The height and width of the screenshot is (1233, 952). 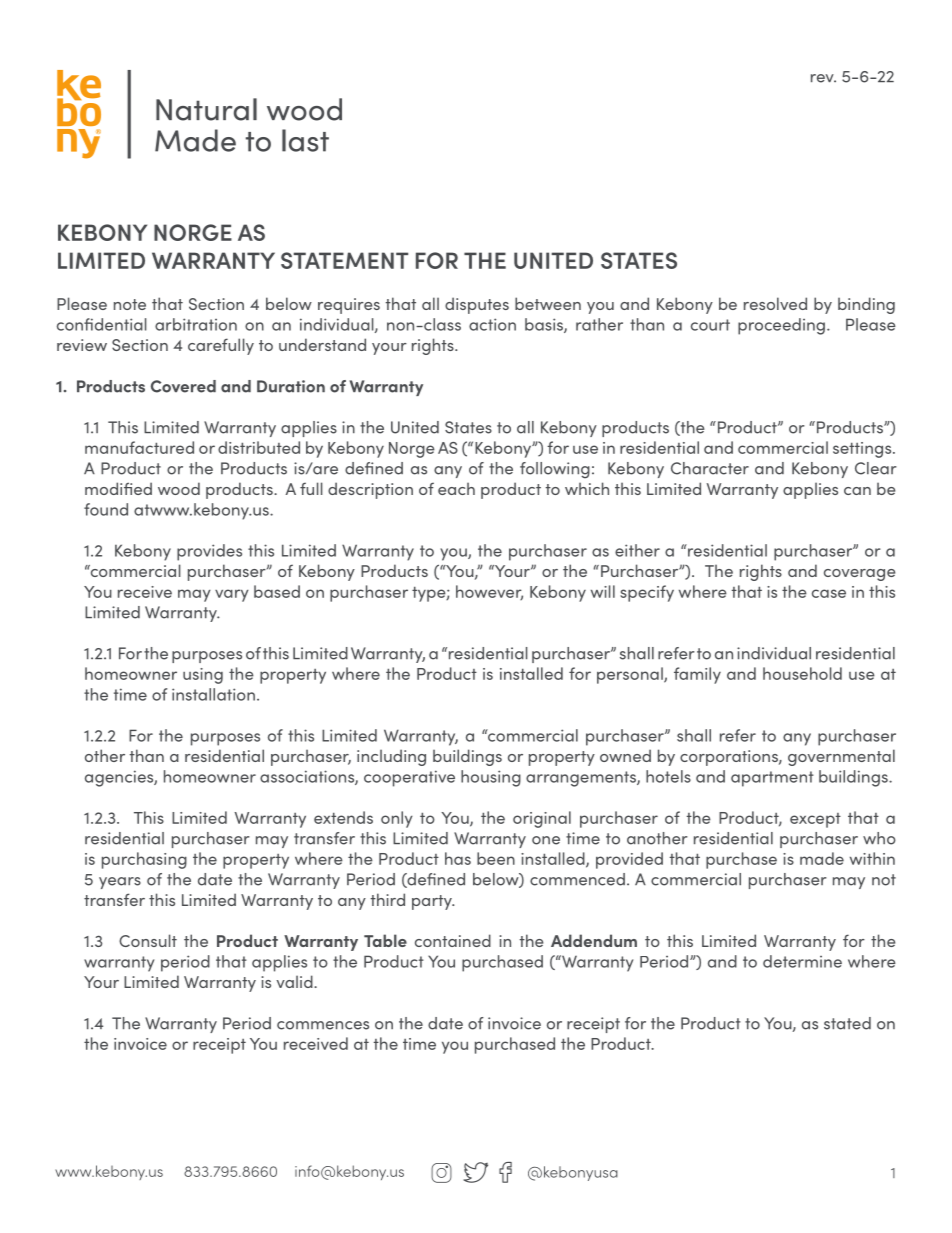 What do you see at coordinates (295, 981) in the screenshot?
I see `valid` at bounding box center [295, 981].
